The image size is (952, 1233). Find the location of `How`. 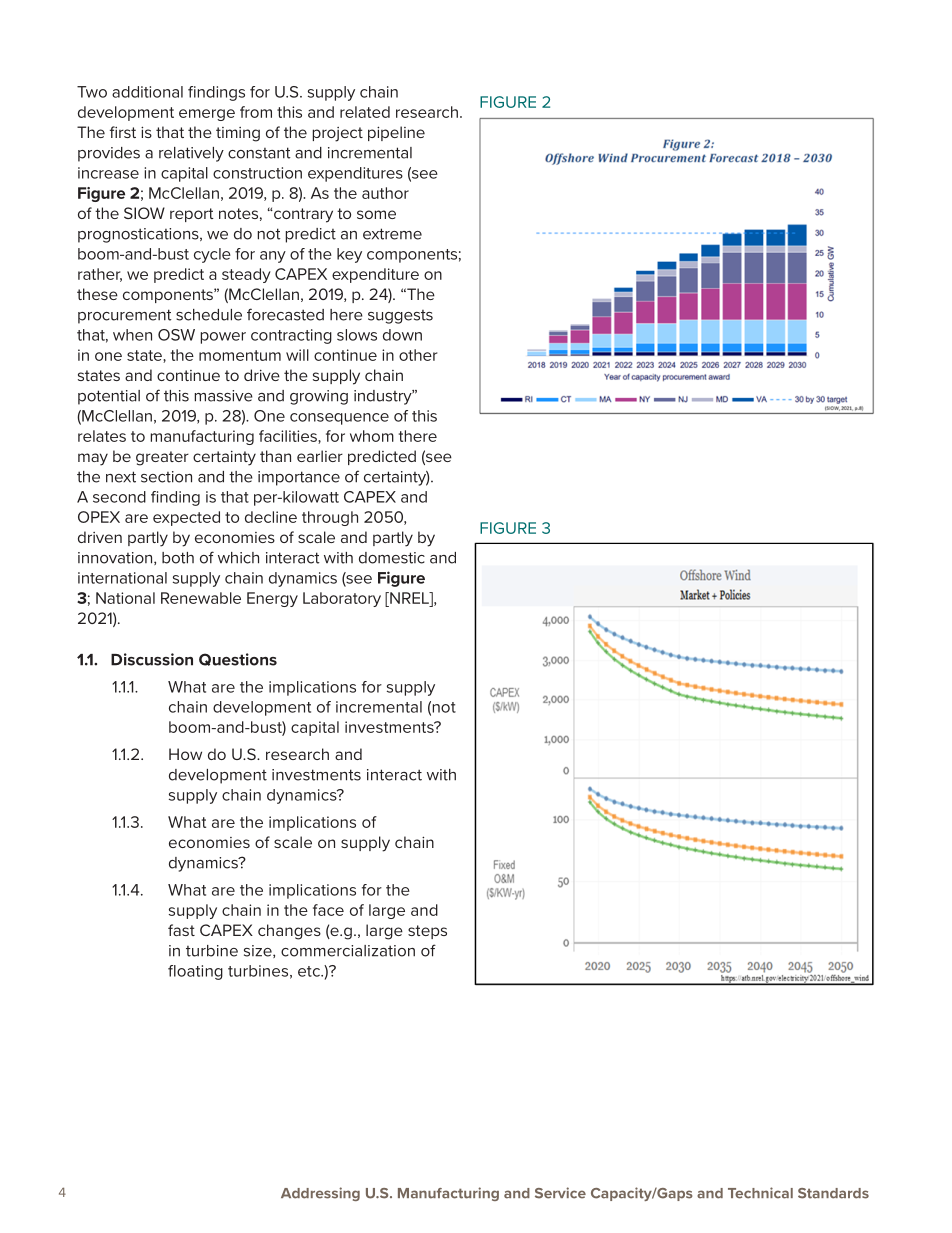

How is located at coordinates (185, 754).
